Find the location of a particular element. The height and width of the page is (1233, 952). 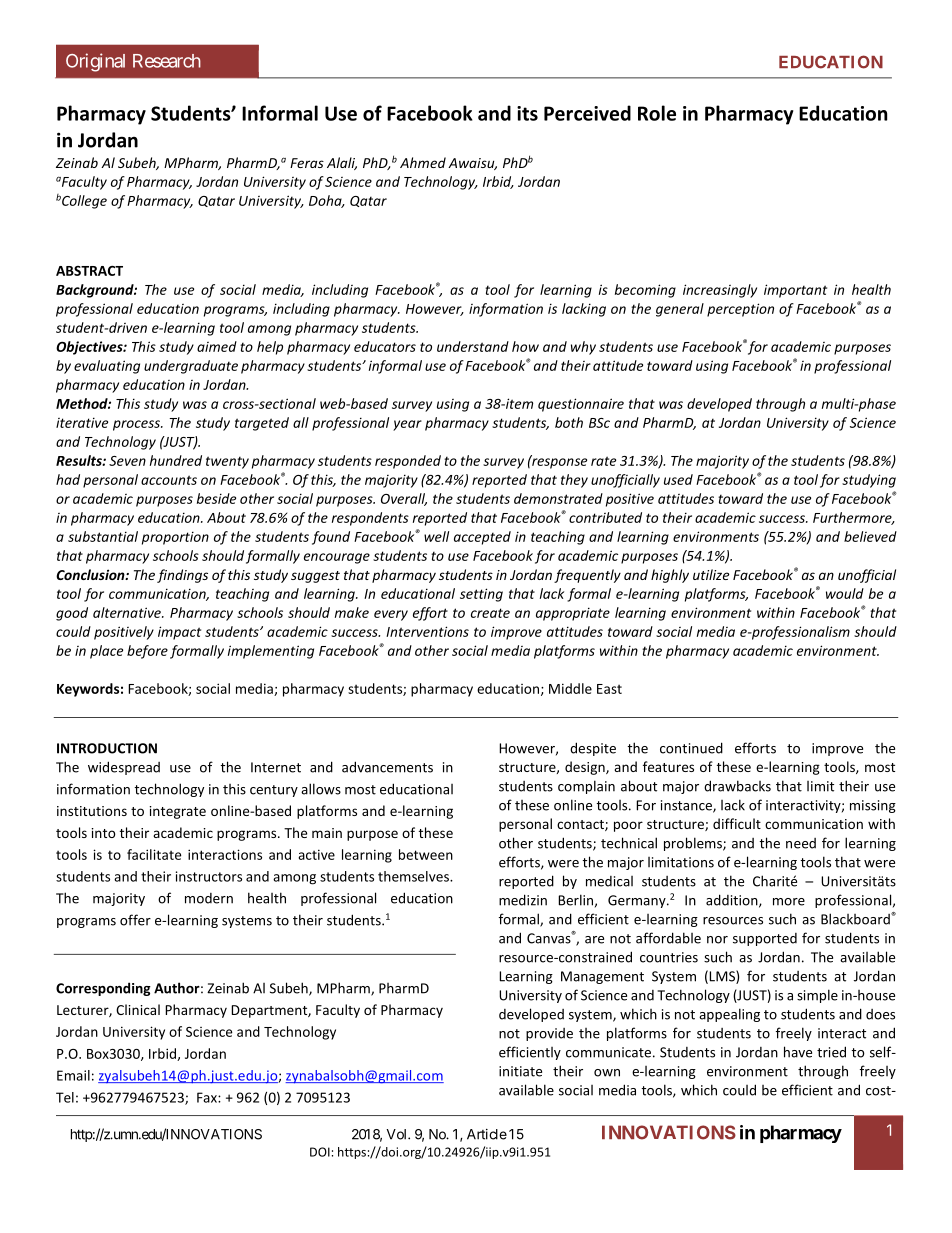

Article is located at coordinates (487, 1134).
